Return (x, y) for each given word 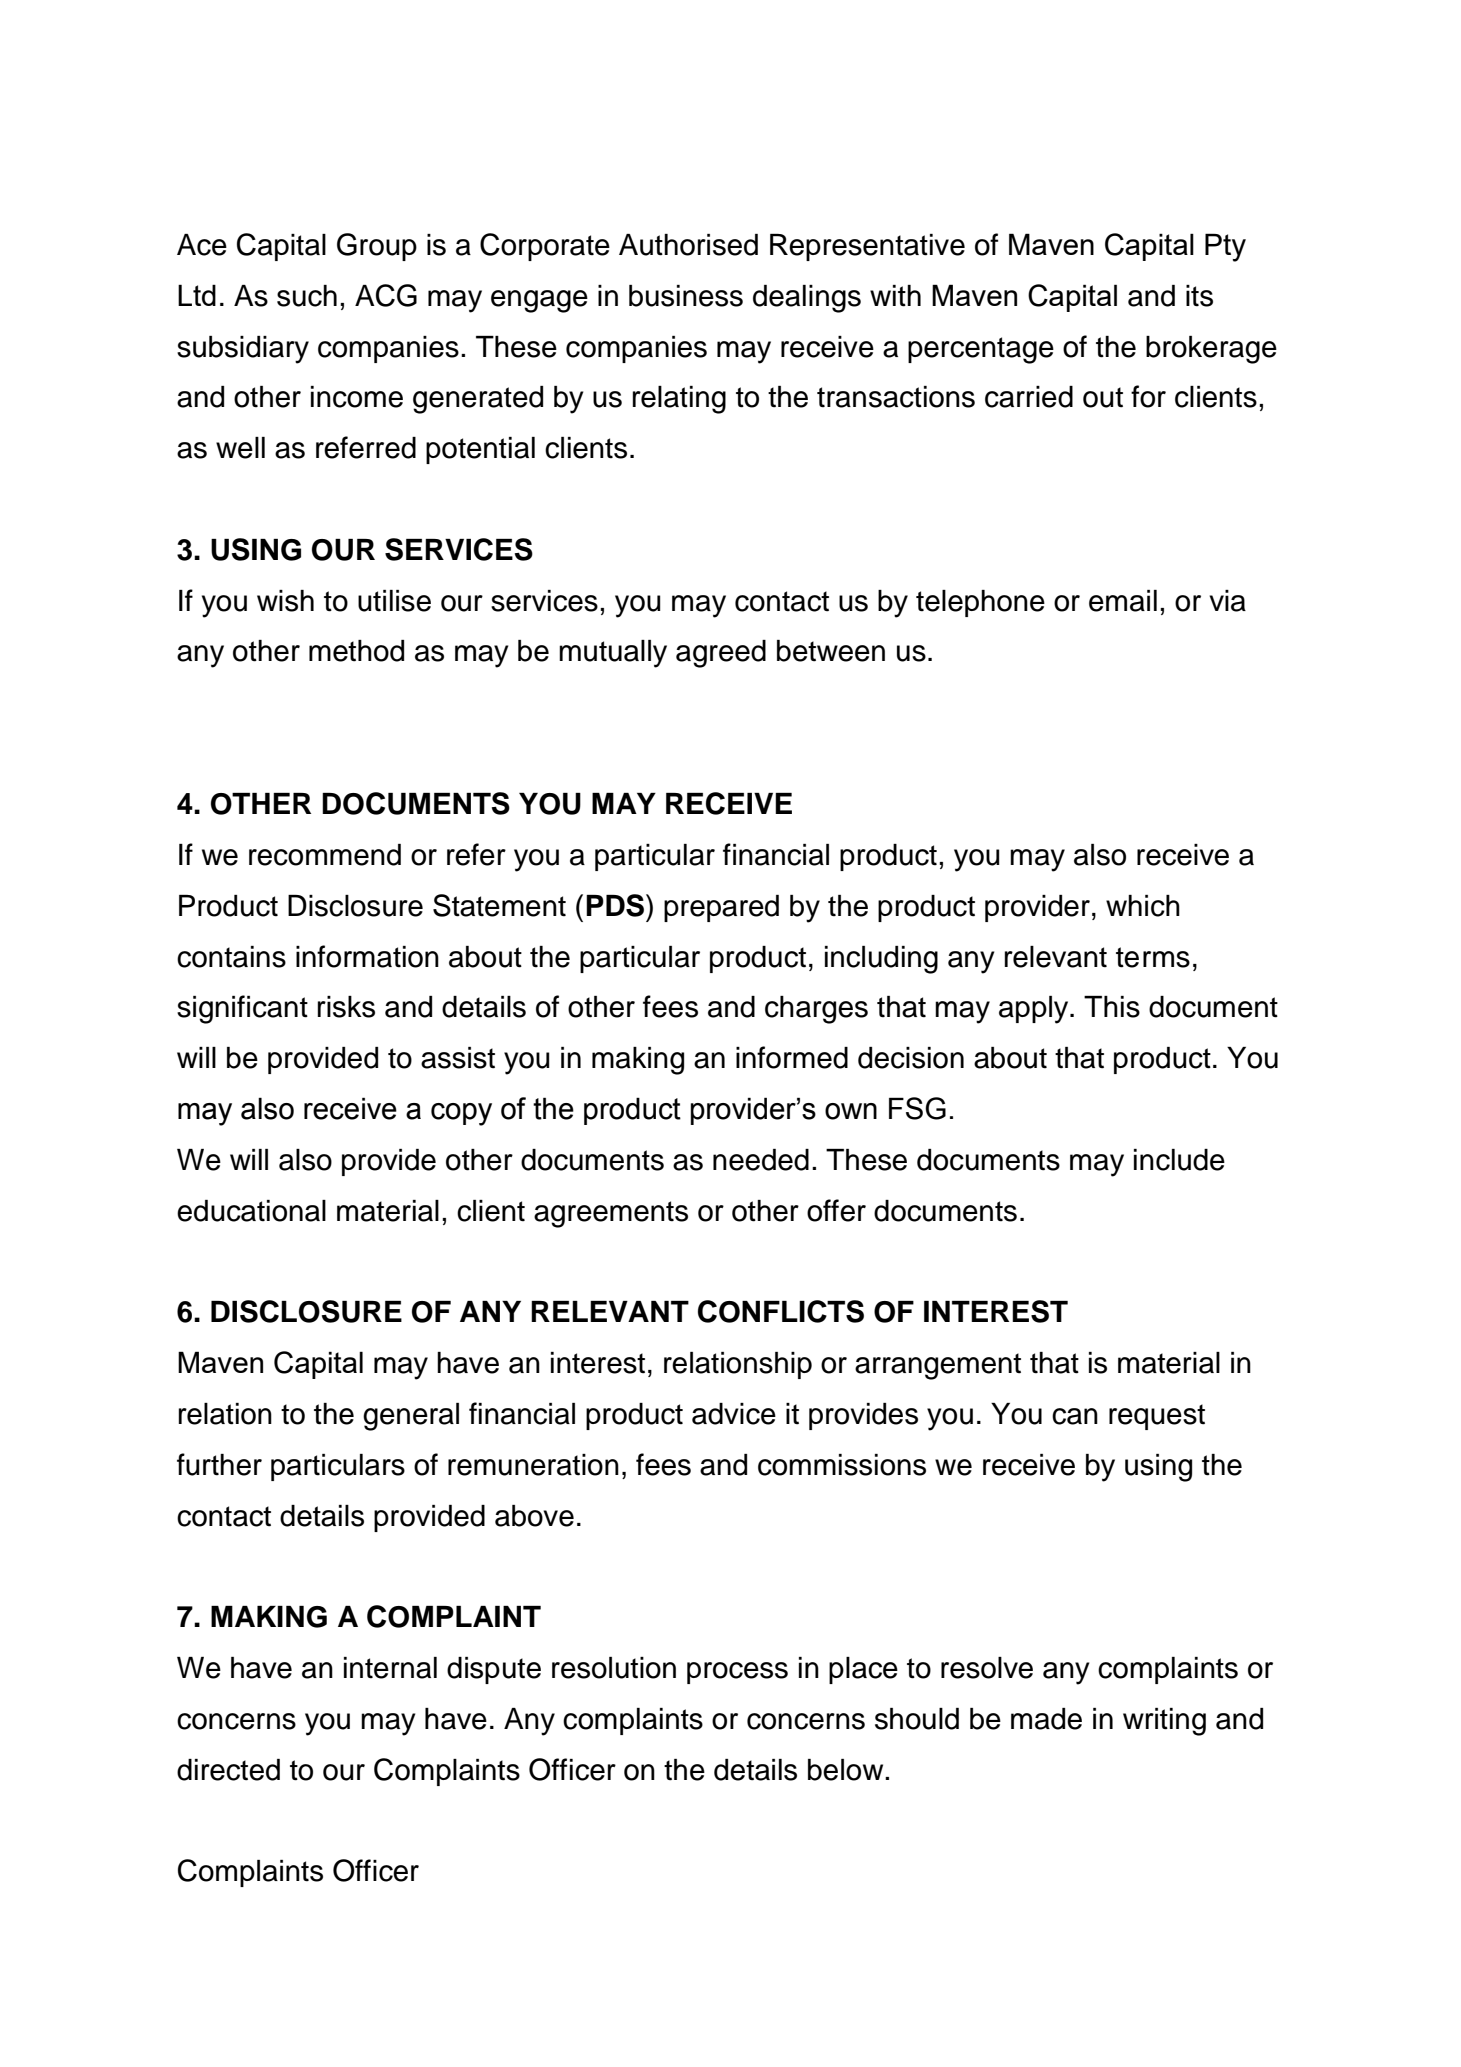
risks (346, 1007)
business (686, 296)
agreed (721, 654)
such (307, 296)
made (1046, 1719)
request (1157, 1417)
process (737, 1673)
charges (816, 1010)
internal (390, 1668)
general (411, 1417)
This (1112, 1007)
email (1123, 601)
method (356, 651)
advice (734, 1414)
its (1199, 296)
